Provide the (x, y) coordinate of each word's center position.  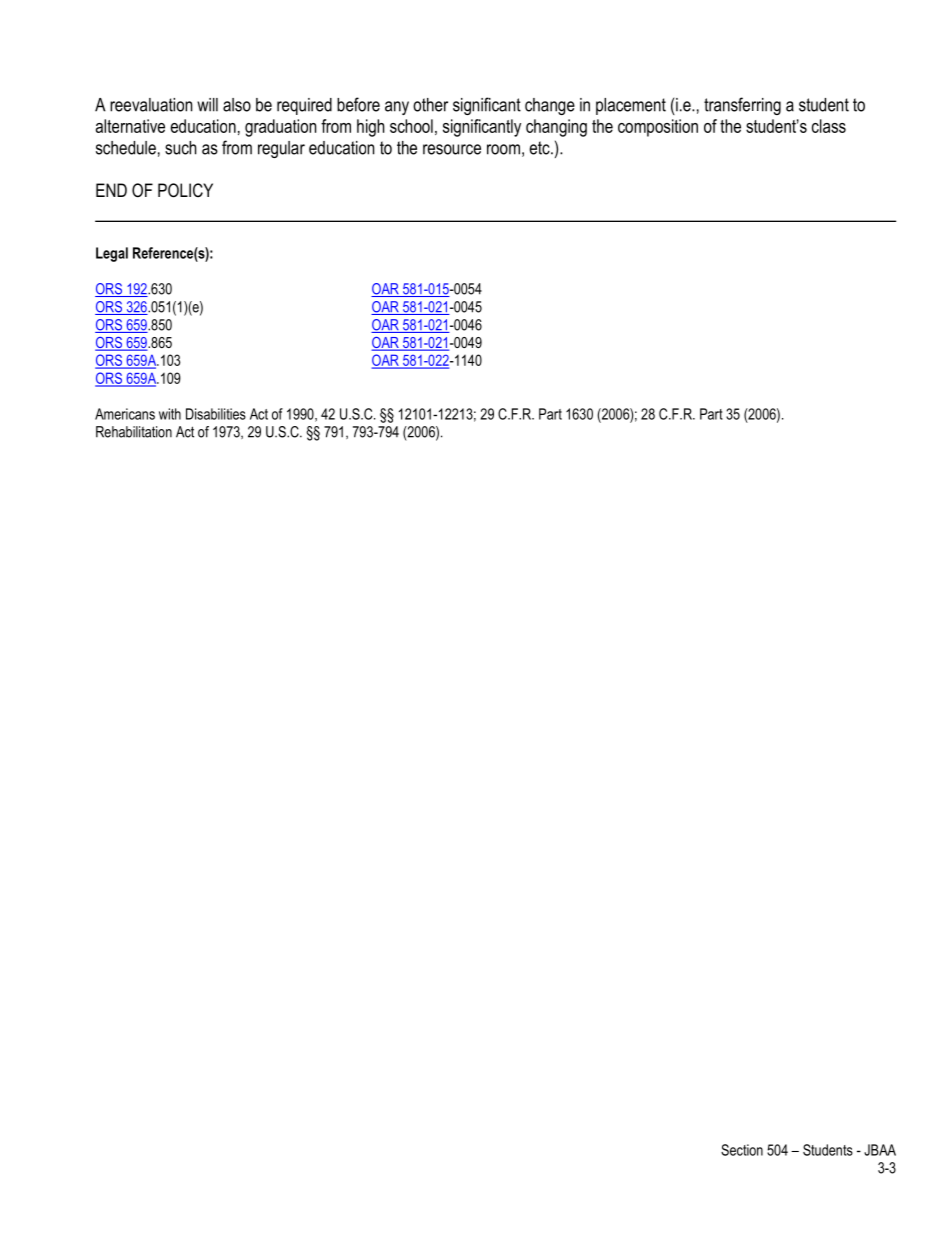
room (503, 149)
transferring (742, 106)
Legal (112, 254)
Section (742, 1150)
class (829, 126)
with (170, 414)
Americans (125, 414)
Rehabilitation (134, 432)
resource (452, 149)
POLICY (185, 190)
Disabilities (216, 414)
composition (658, 128)
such (181, 148)
